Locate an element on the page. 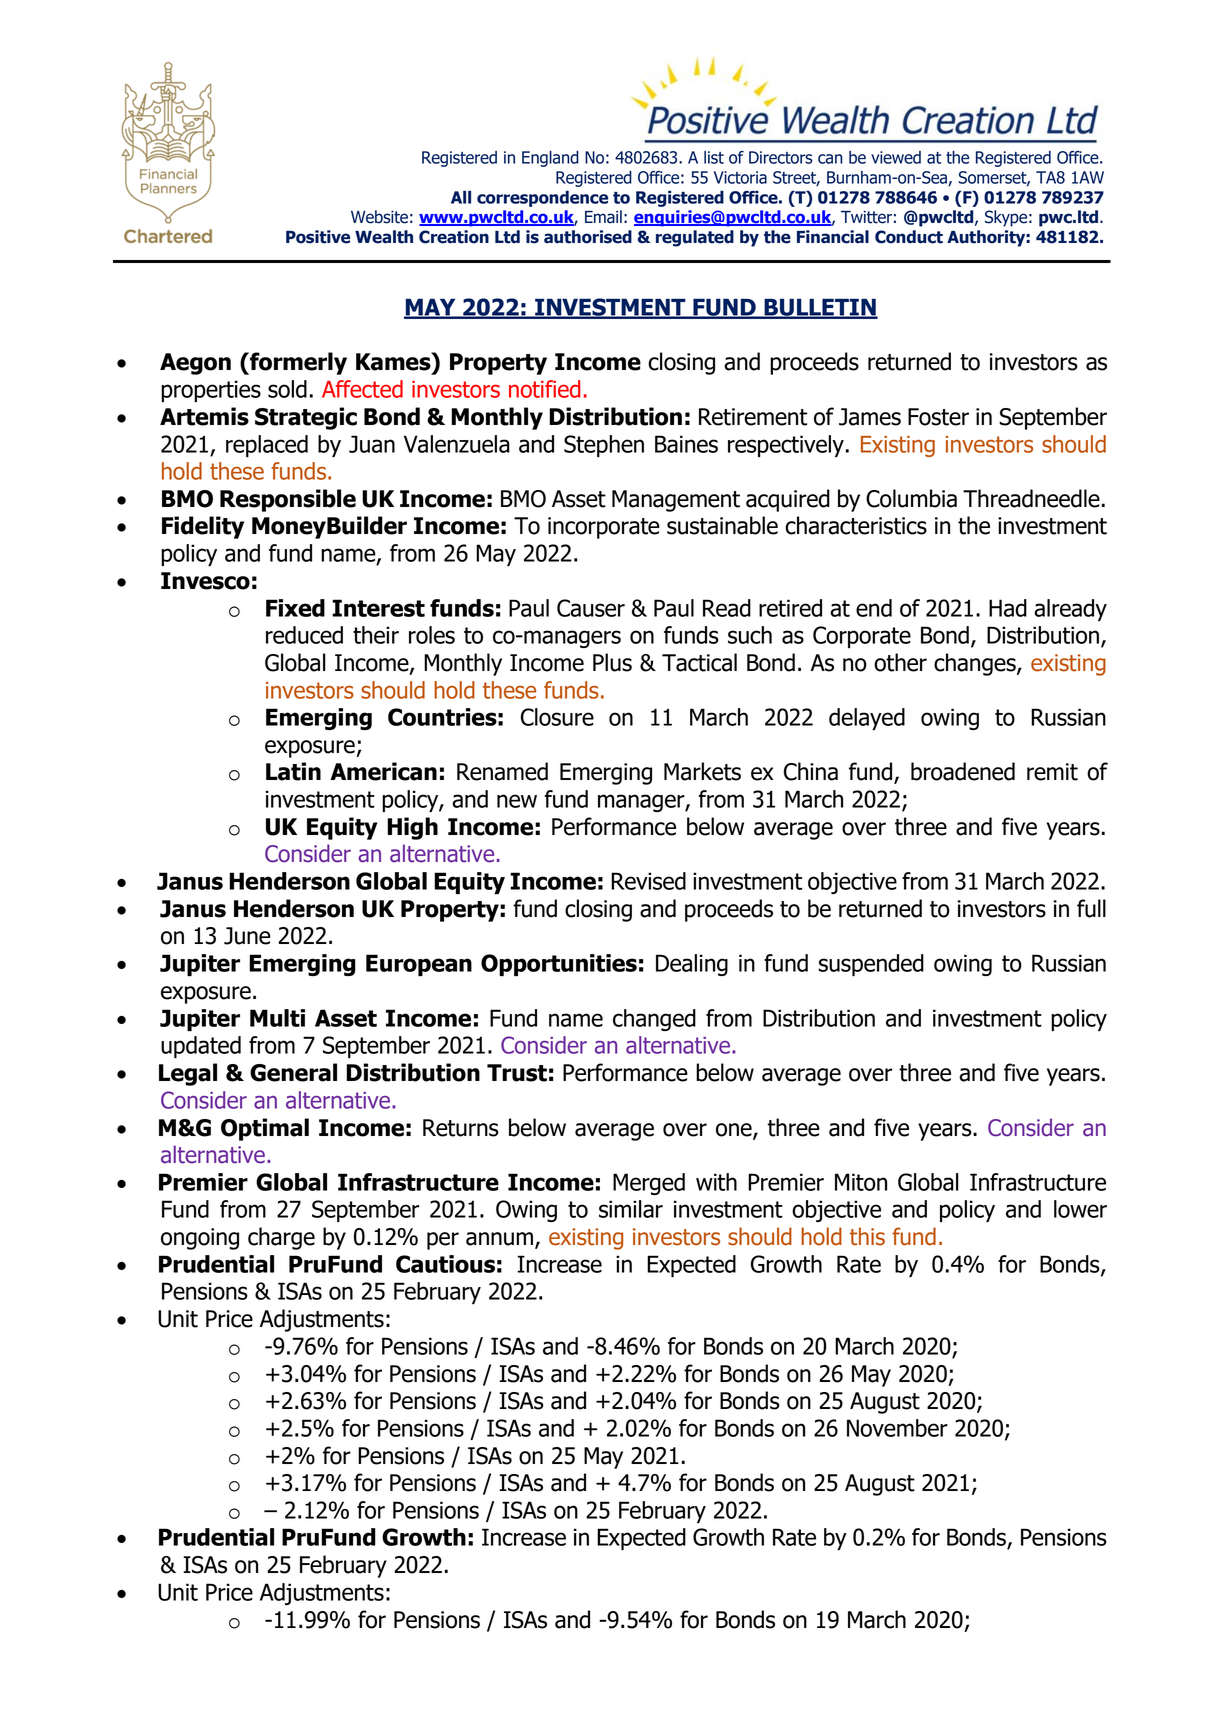 The height and width of the document is (1731, 1224). changed is located at coordinates (654, 1020).
